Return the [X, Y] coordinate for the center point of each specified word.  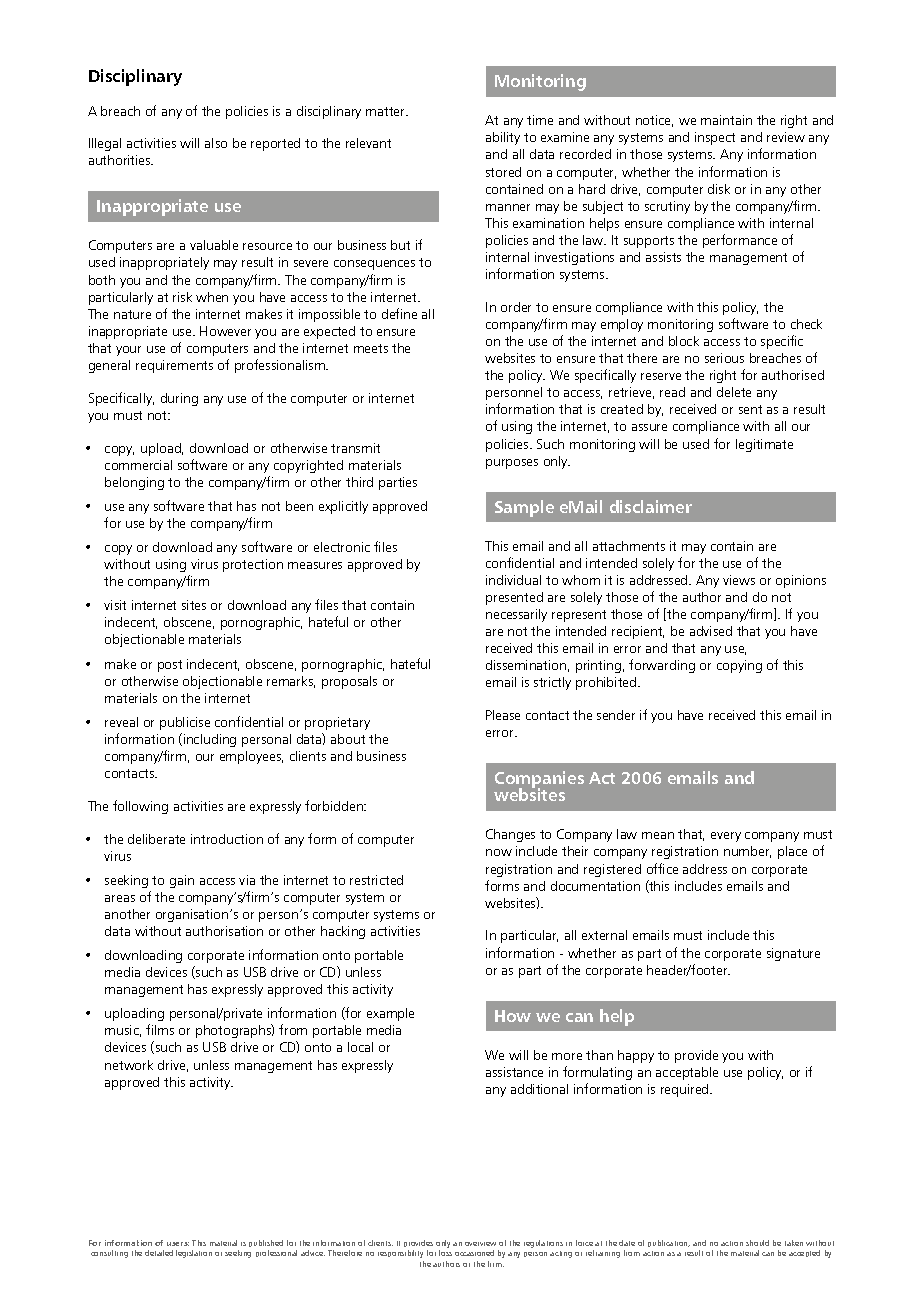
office [662, 868]
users [178, 1244]
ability [503, 138]
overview [480, 1244]
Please [503, 715]
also [216, 143]
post [170, 666]
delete [734, 392]
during [179, 399]
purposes [512, 464]
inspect [715, 138]
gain [182, 881]
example [390, 1014]
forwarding [662, 666]
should [757, 1243]
